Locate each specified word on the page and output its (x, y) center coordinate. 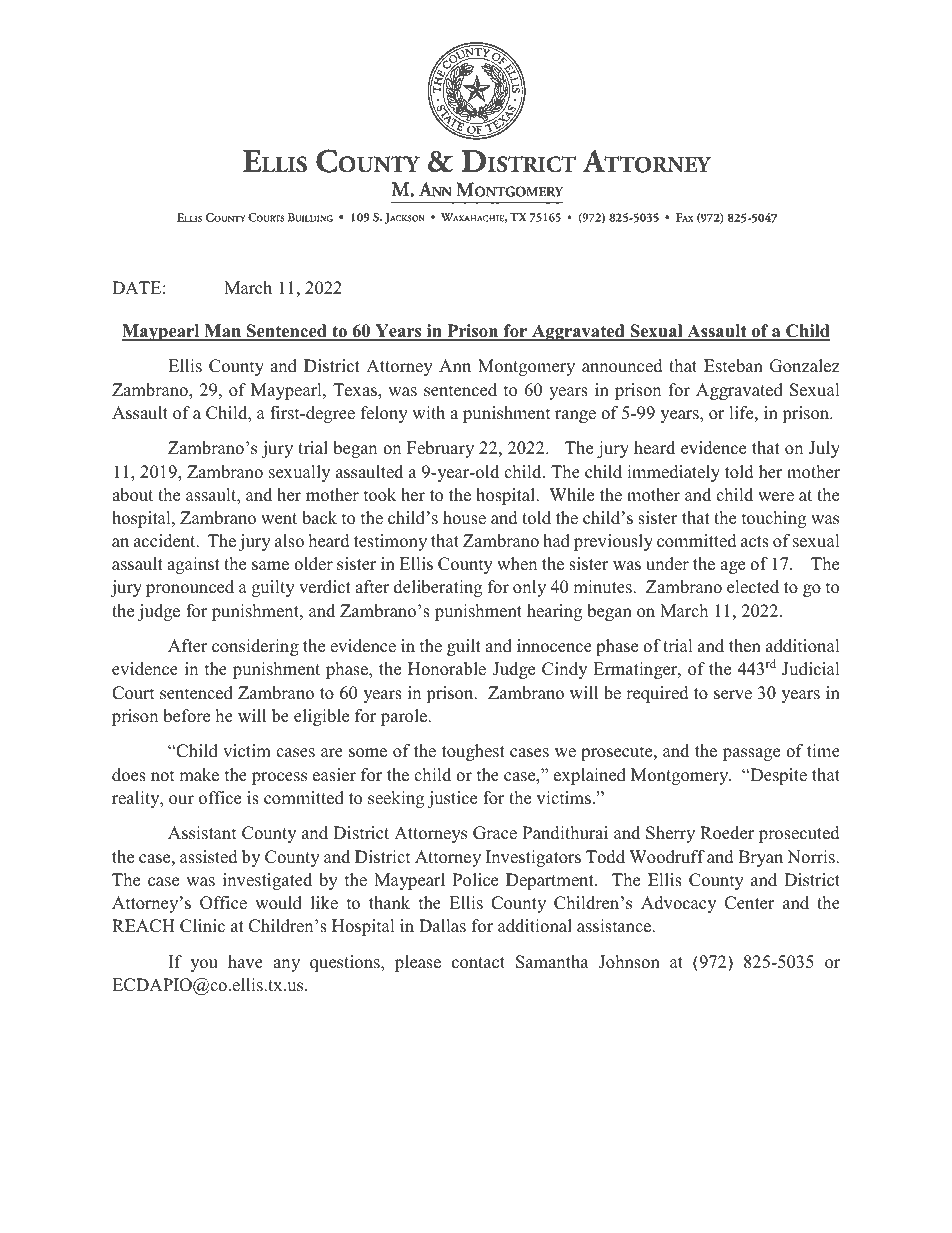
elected (753, 587)
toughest (473, 752)
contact (478, 963)
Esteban (733, 366)
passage (751, 754)
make (199, 775)
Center (750, 903)
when (517, 564)
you (204, 965)
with (428, 412)
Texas (356, 391)
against (193, 565)
